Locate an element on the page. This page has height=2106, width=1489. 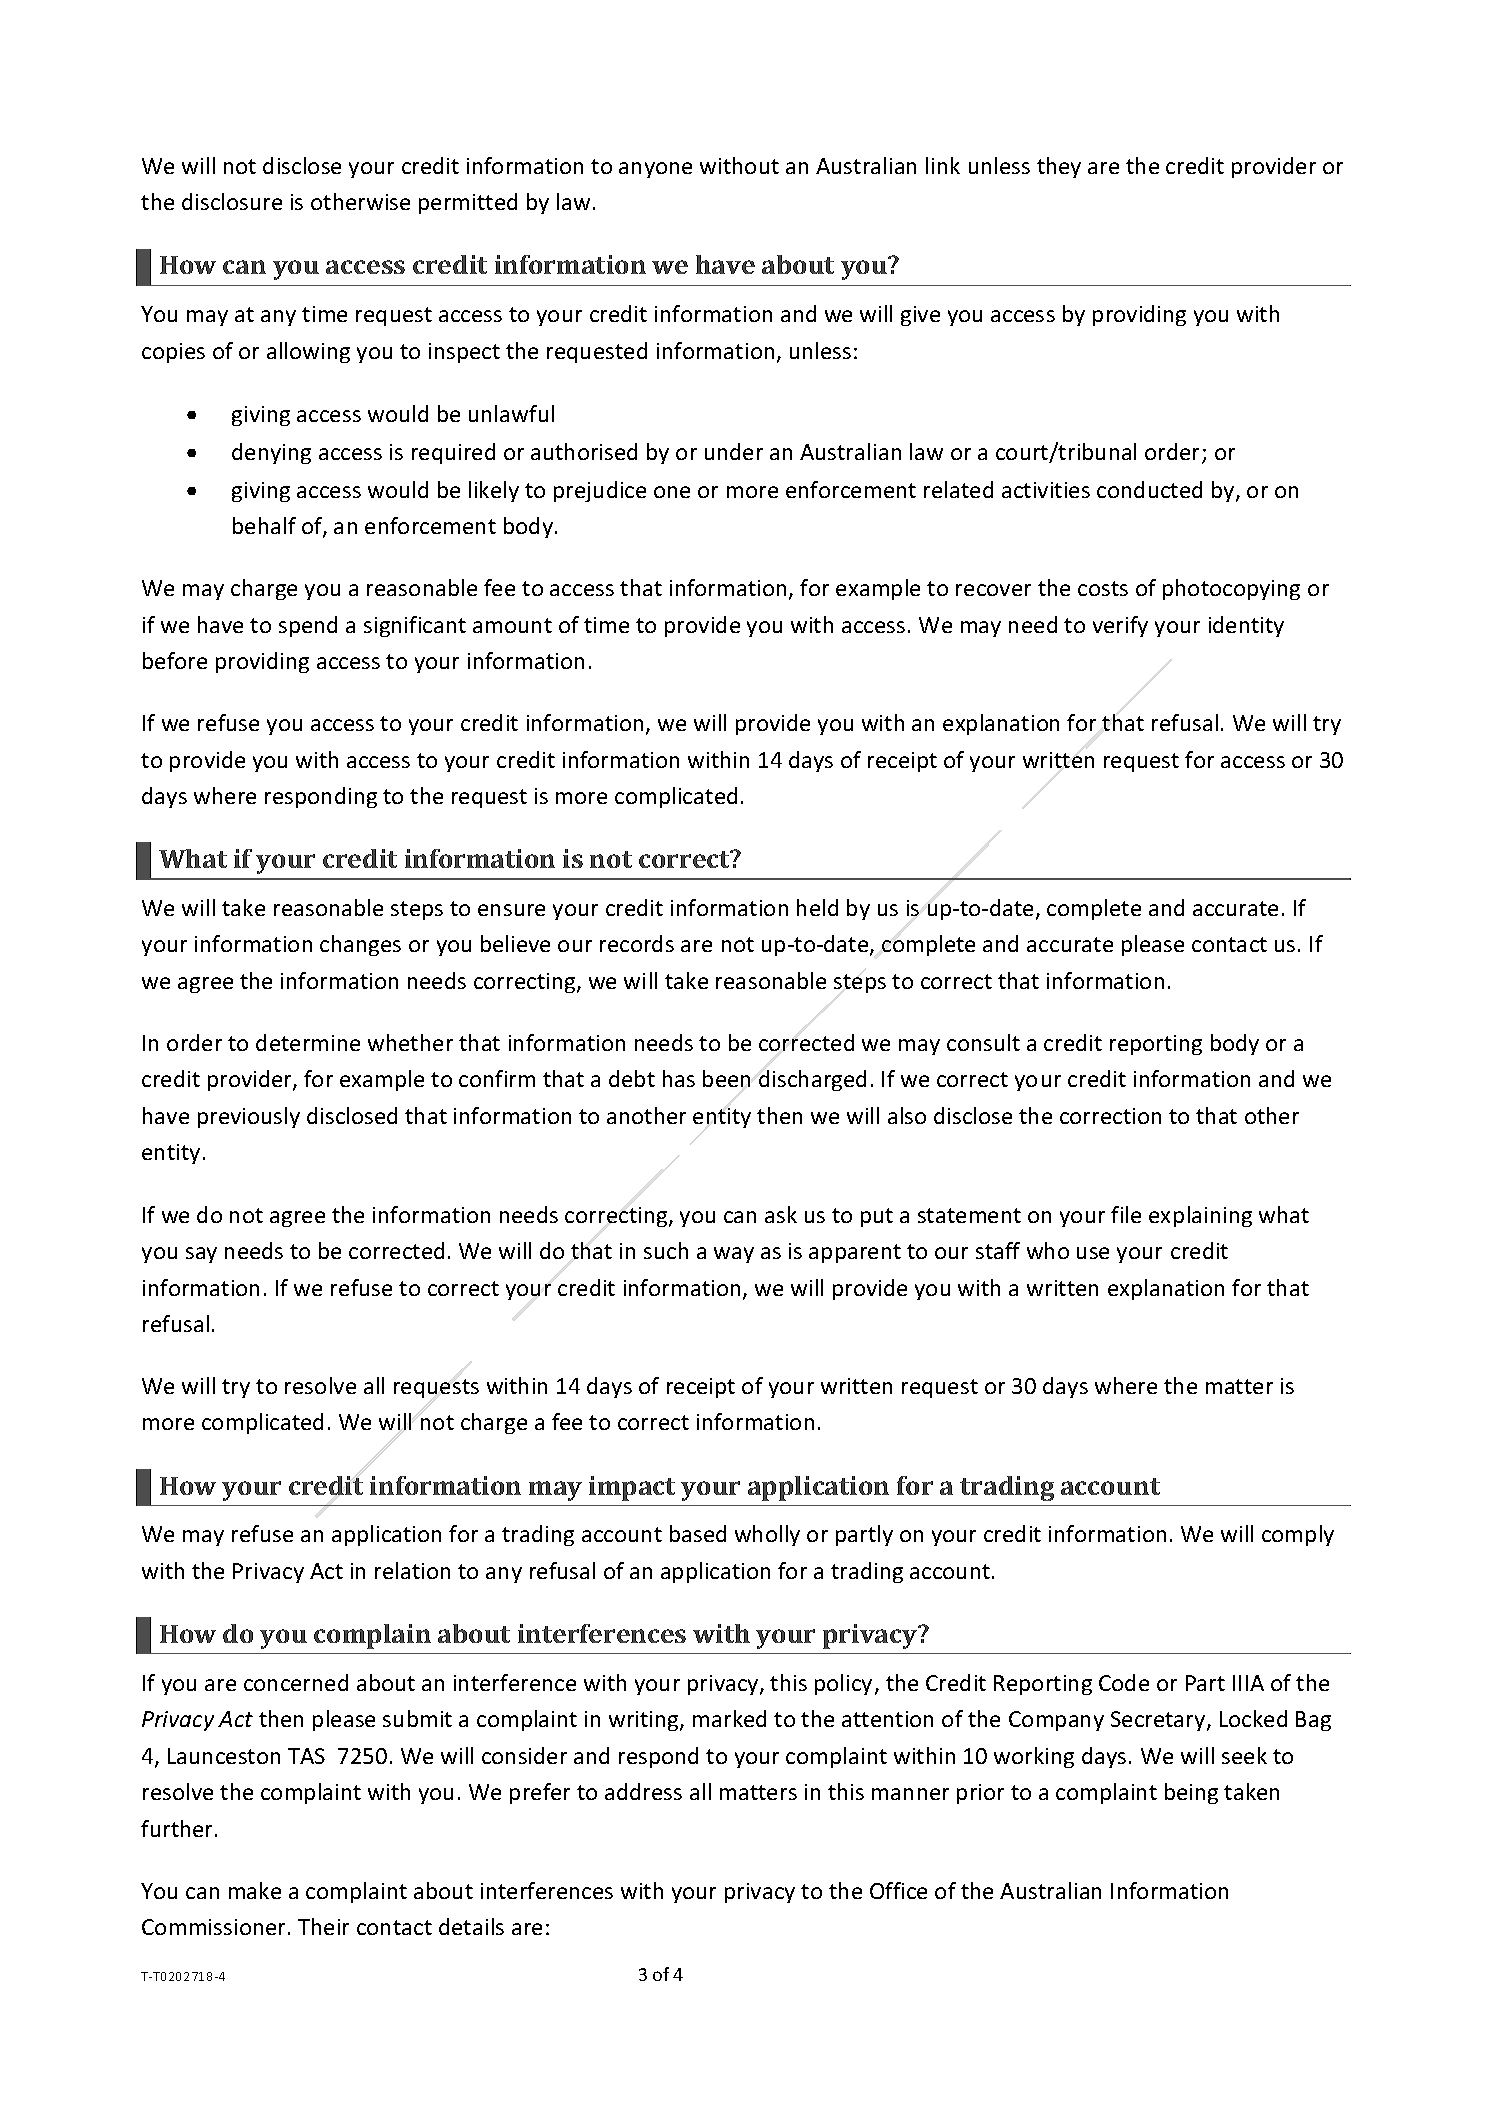
been is located at coordinates (726, 1078).
